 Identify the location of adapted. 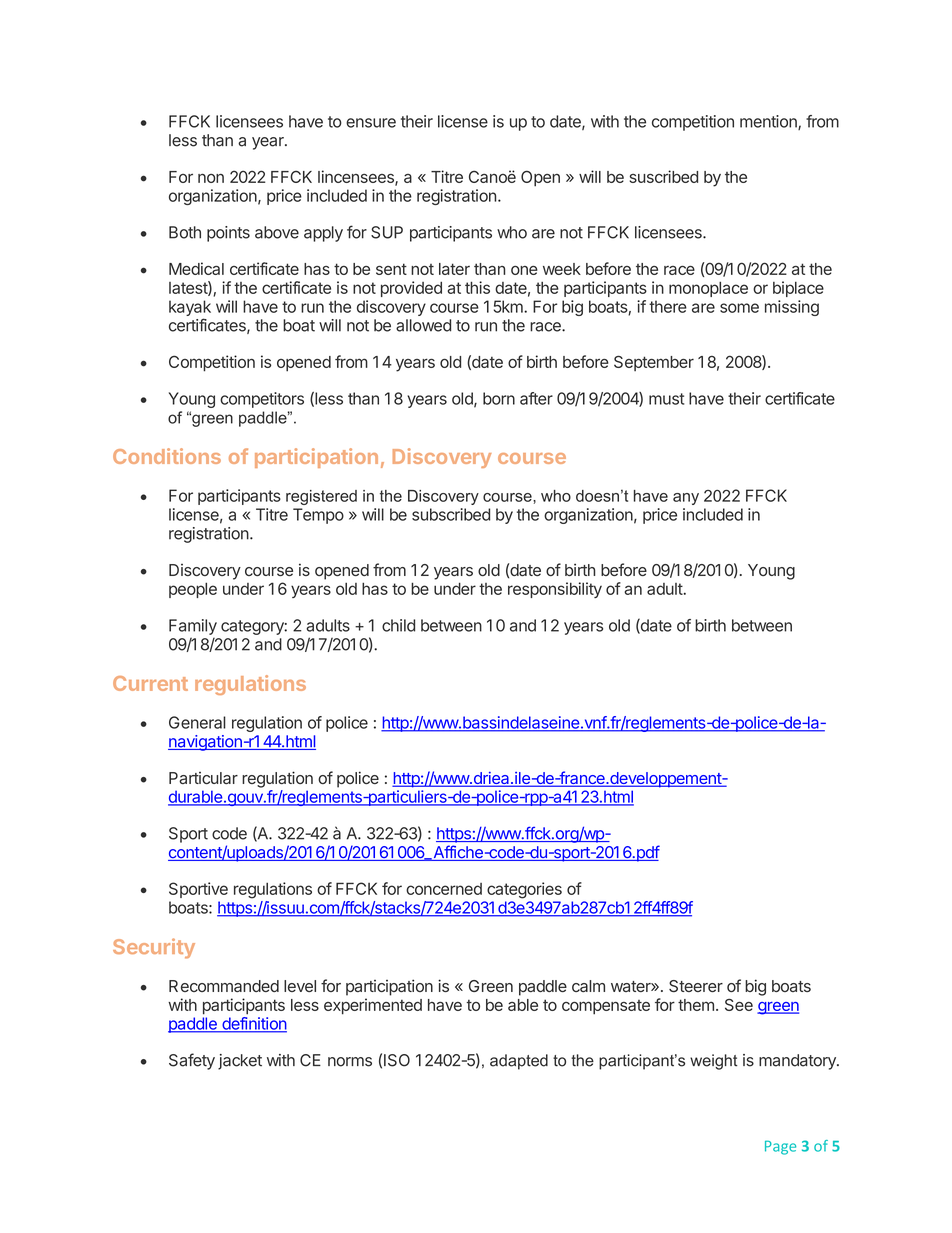
(519, 1062).
